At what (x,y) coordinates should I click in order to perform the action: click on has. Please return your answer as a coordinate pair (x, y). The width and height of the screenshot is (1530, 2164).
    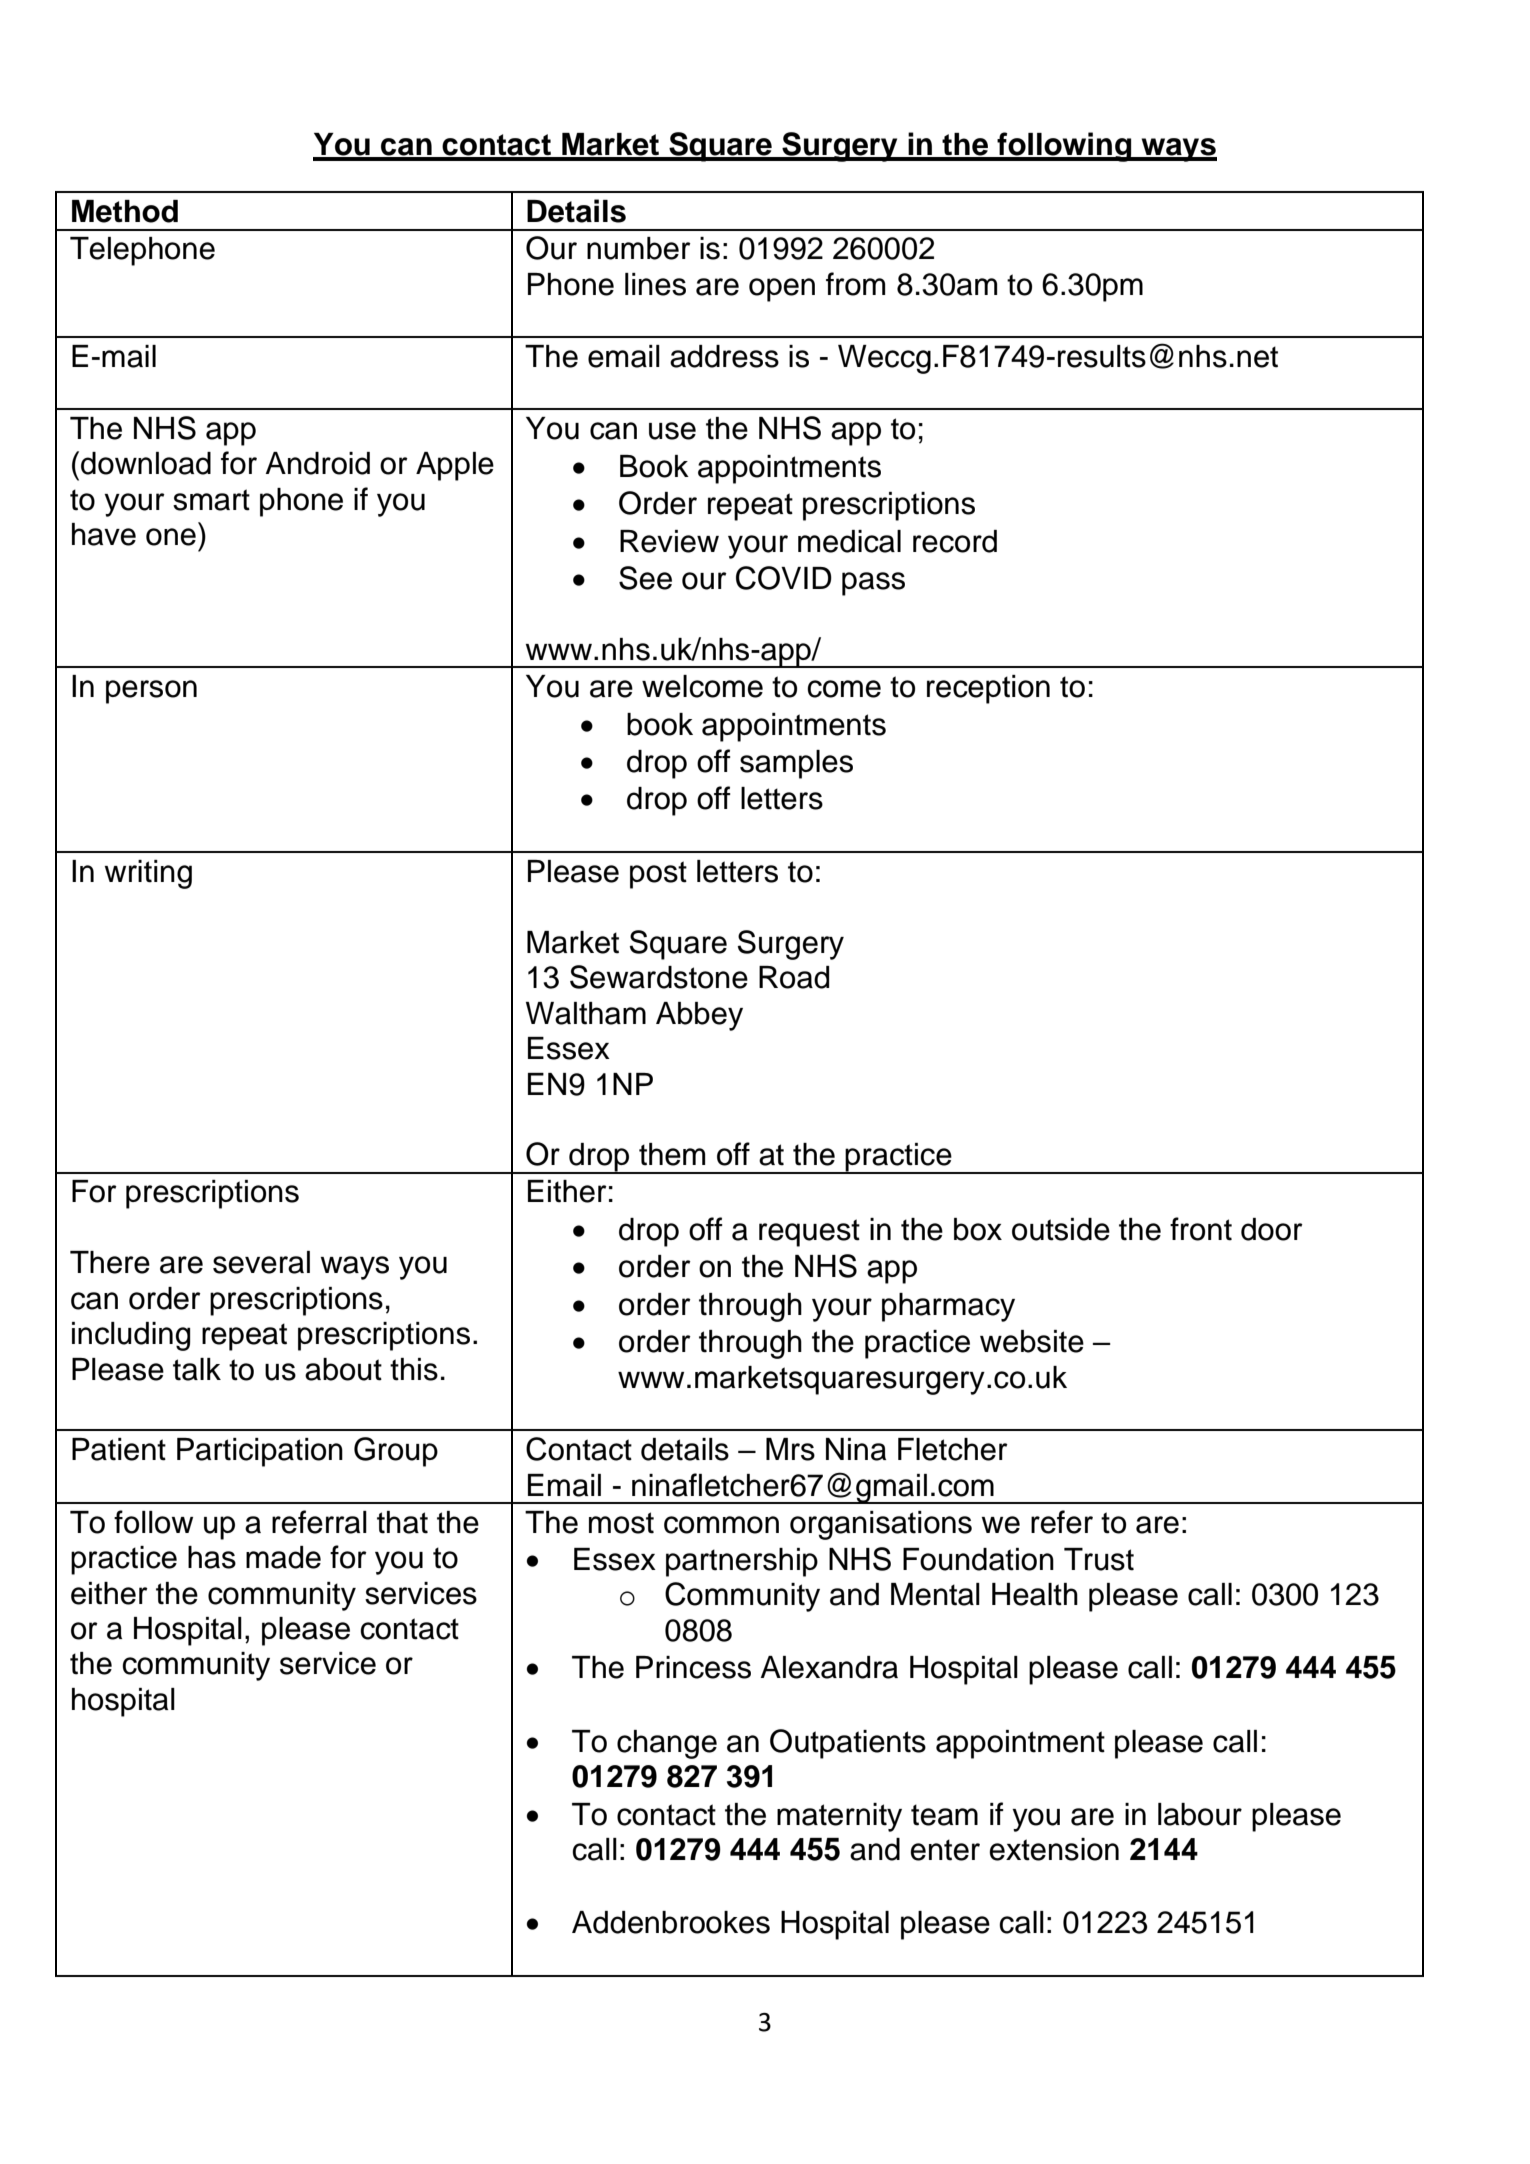
    Looking at the image, I should click on (212, 1557).
